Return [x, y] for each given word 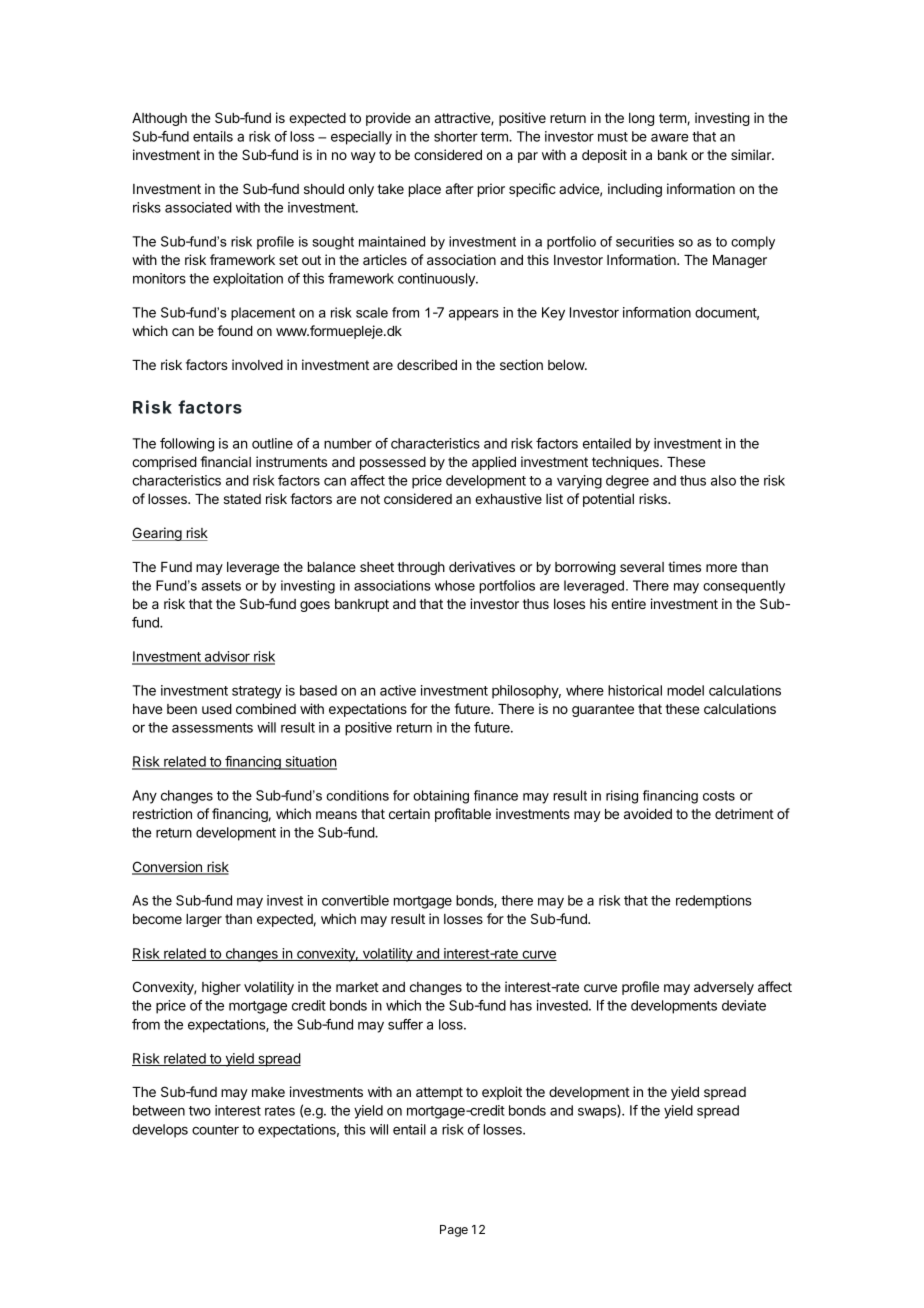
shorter [456, 136]
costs [719, 796]
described [427, 364]
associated [198, 207]
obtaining [441, 797]
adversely [724, 988]
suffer [405, 1024]
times [684, 566]
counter [215, 1130]
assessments [212, 728]
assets [221, 586]
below [567, 365]
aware [670, 137]
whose [455, 585]
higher [221, 988]
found [235, 330]
